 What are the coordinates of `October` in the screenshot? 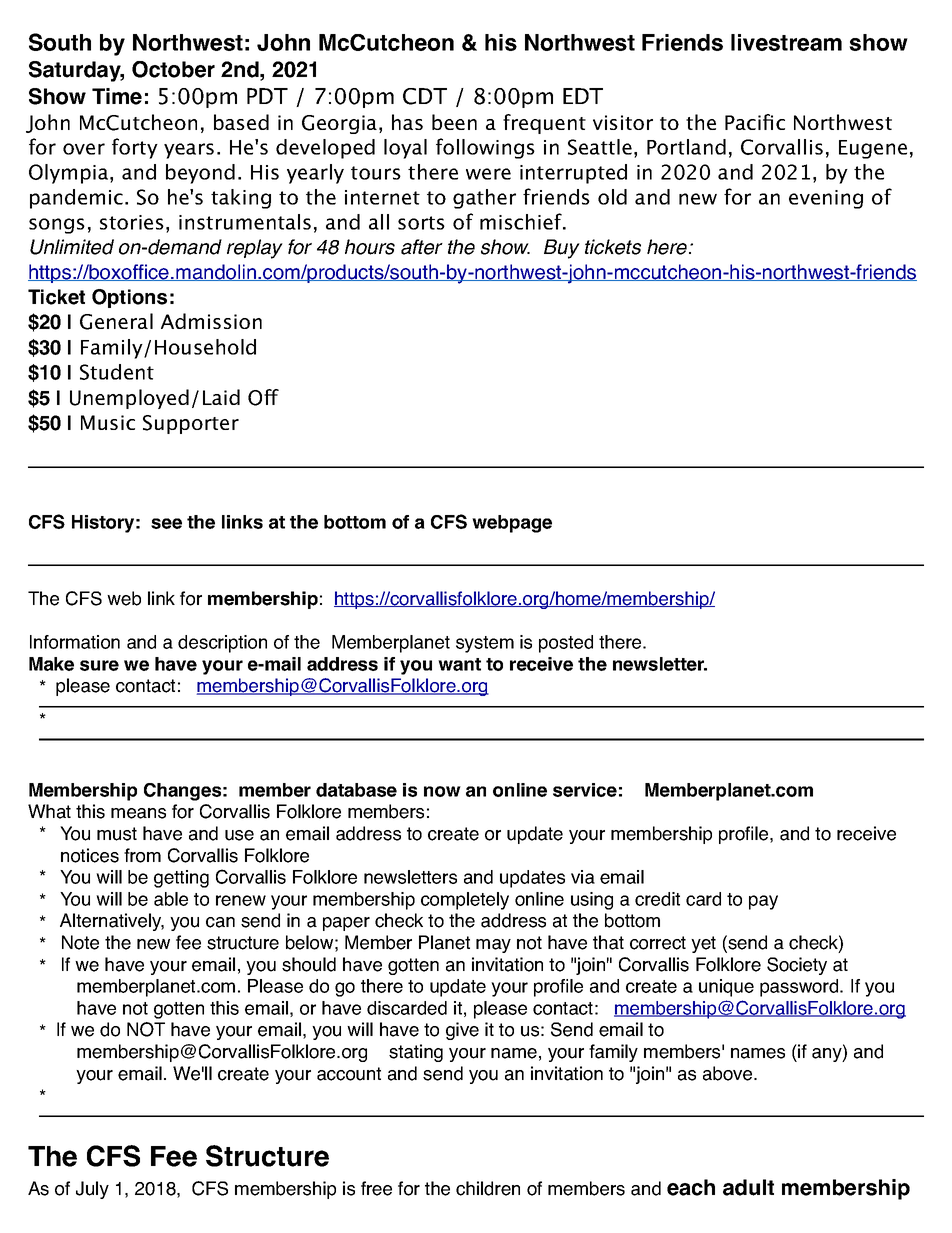 It's located at (173, 69).
